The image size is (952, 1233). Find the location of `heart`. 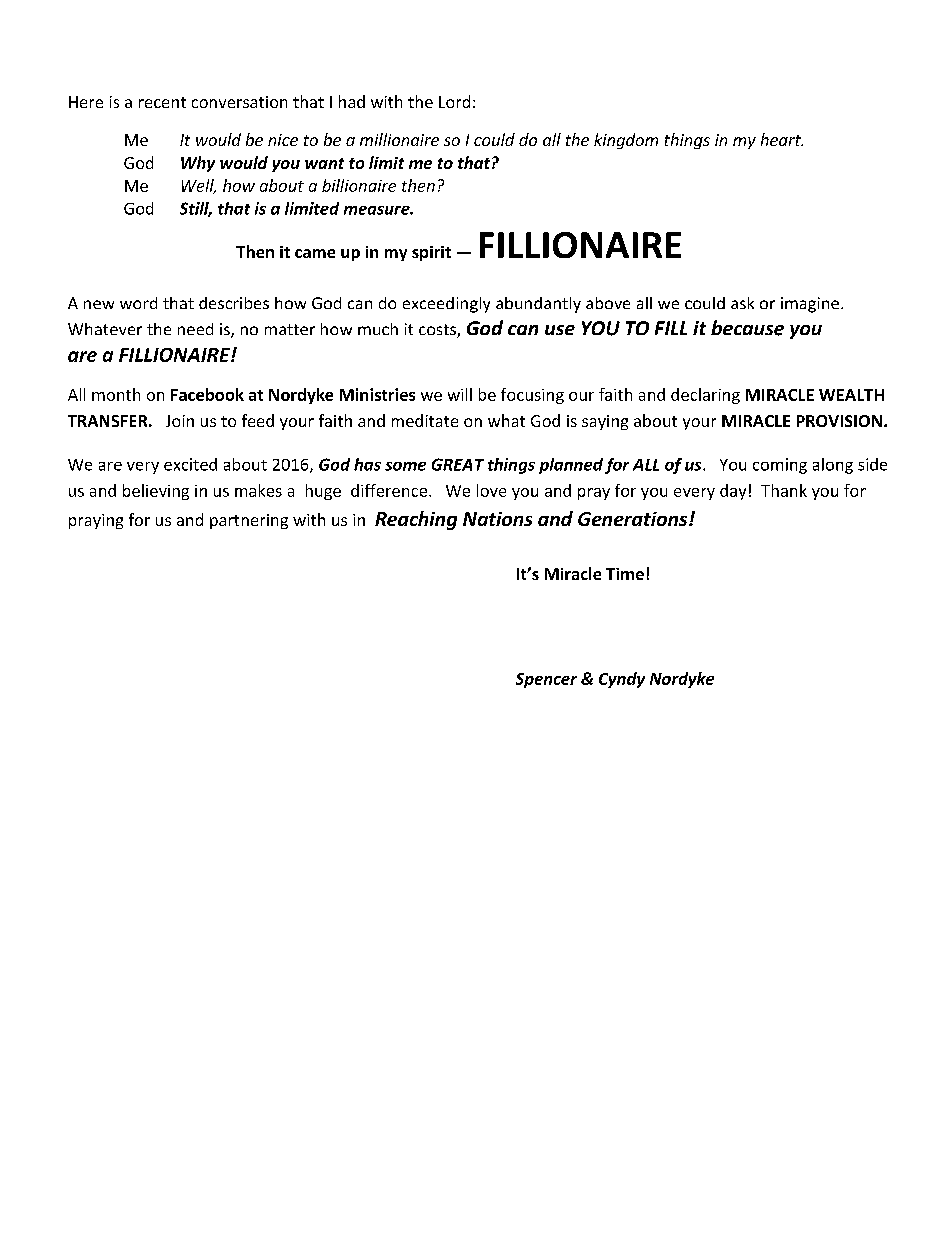

heart is located at coordinates (782, 139).
